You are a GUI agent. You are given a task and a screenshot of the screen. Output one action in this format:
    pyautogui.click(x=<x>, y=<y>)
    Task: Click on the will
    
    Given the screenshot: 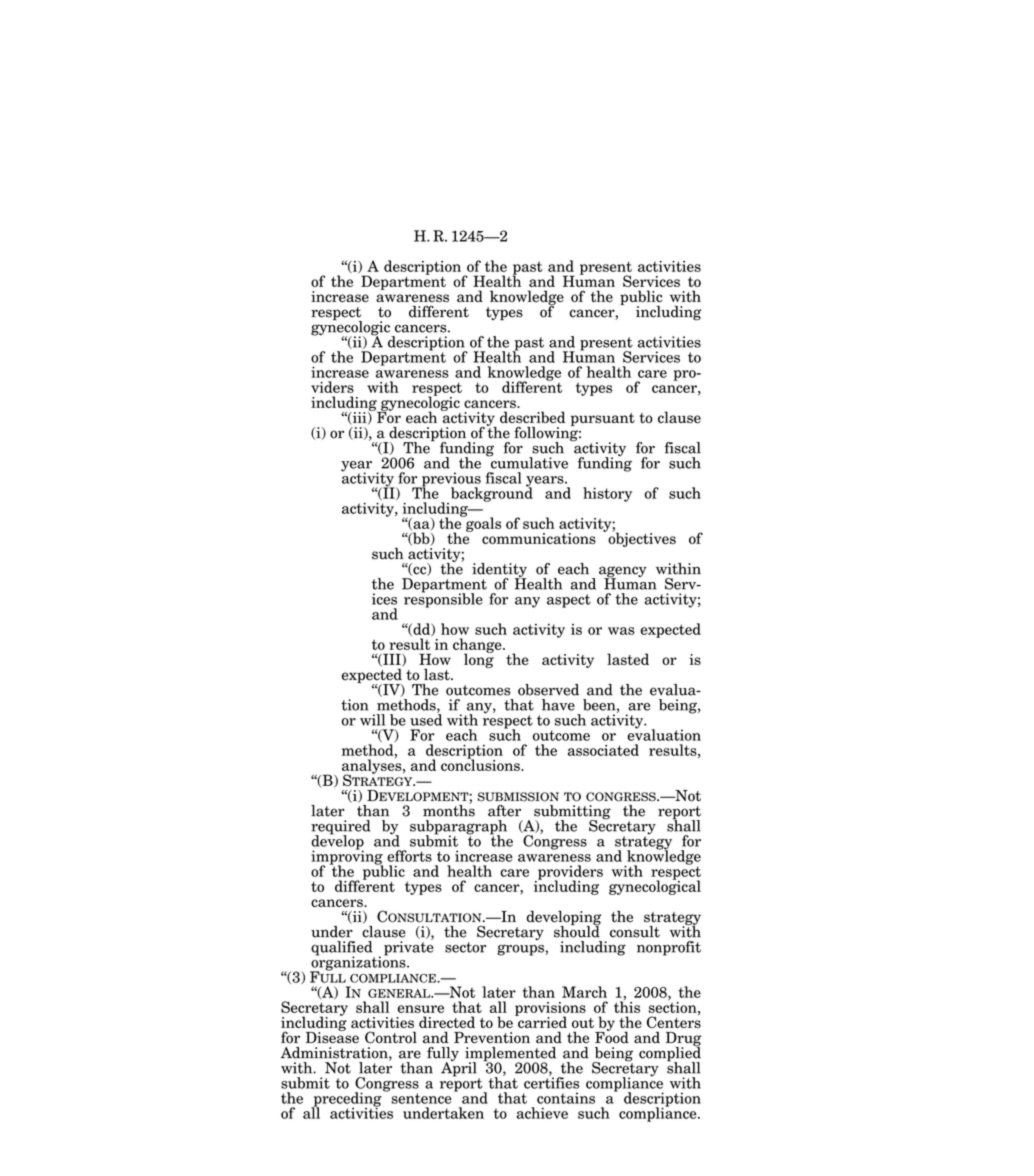 What is the action you would take?
    pyautogui.click(x=372, y=720)
